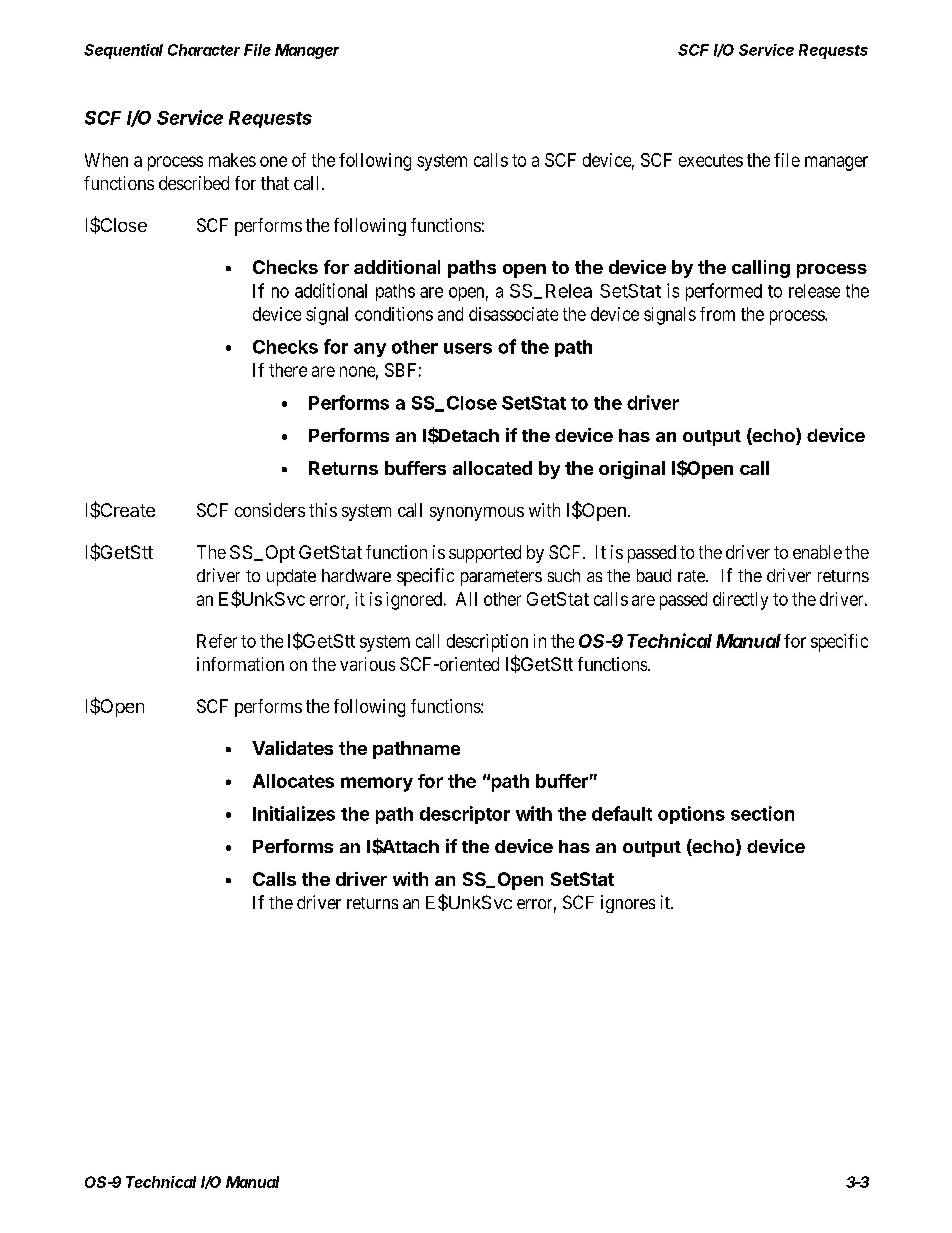  I want to click on that, so click(275, 183).
